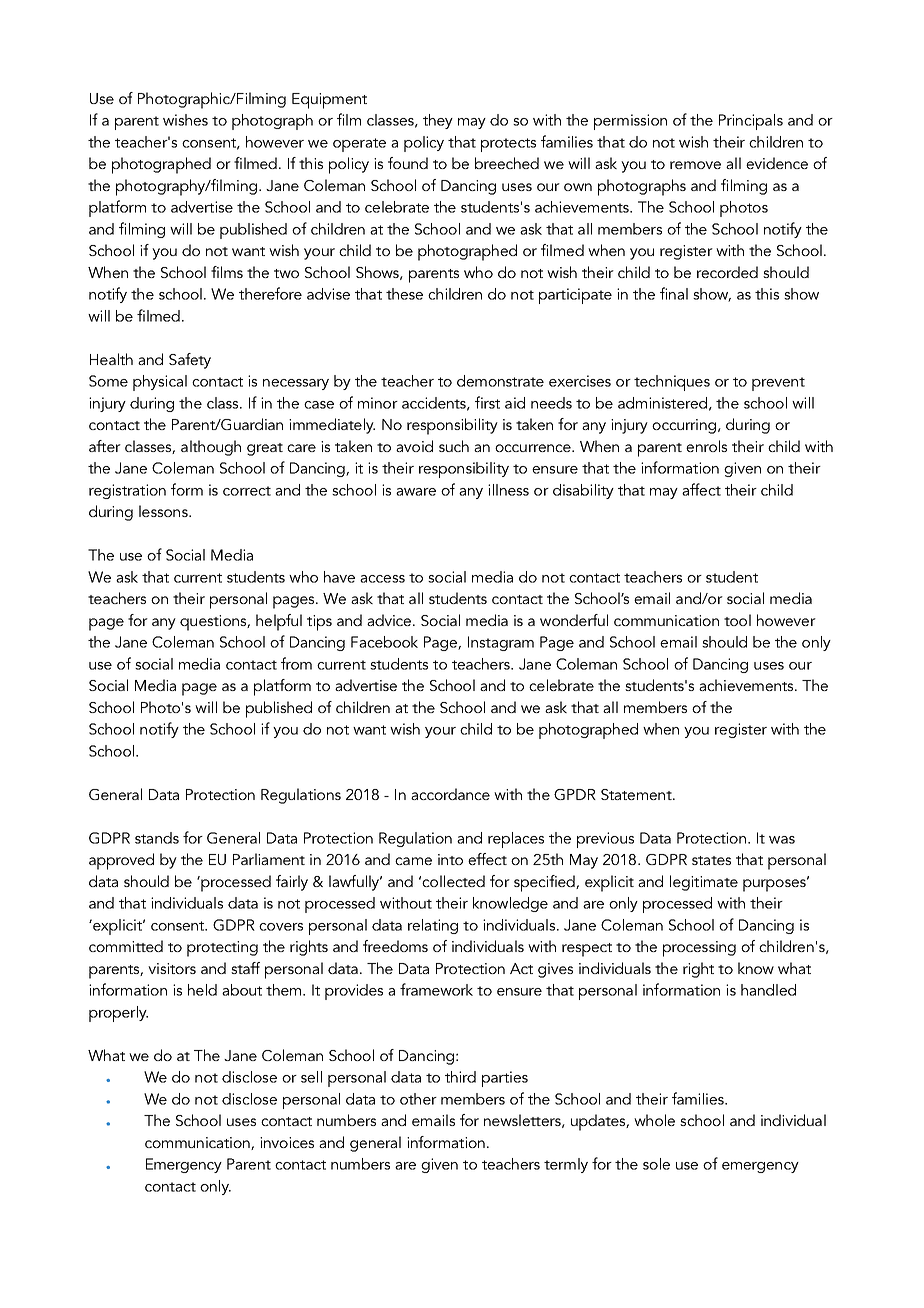  I want to click on advice, so click(390, 620).
